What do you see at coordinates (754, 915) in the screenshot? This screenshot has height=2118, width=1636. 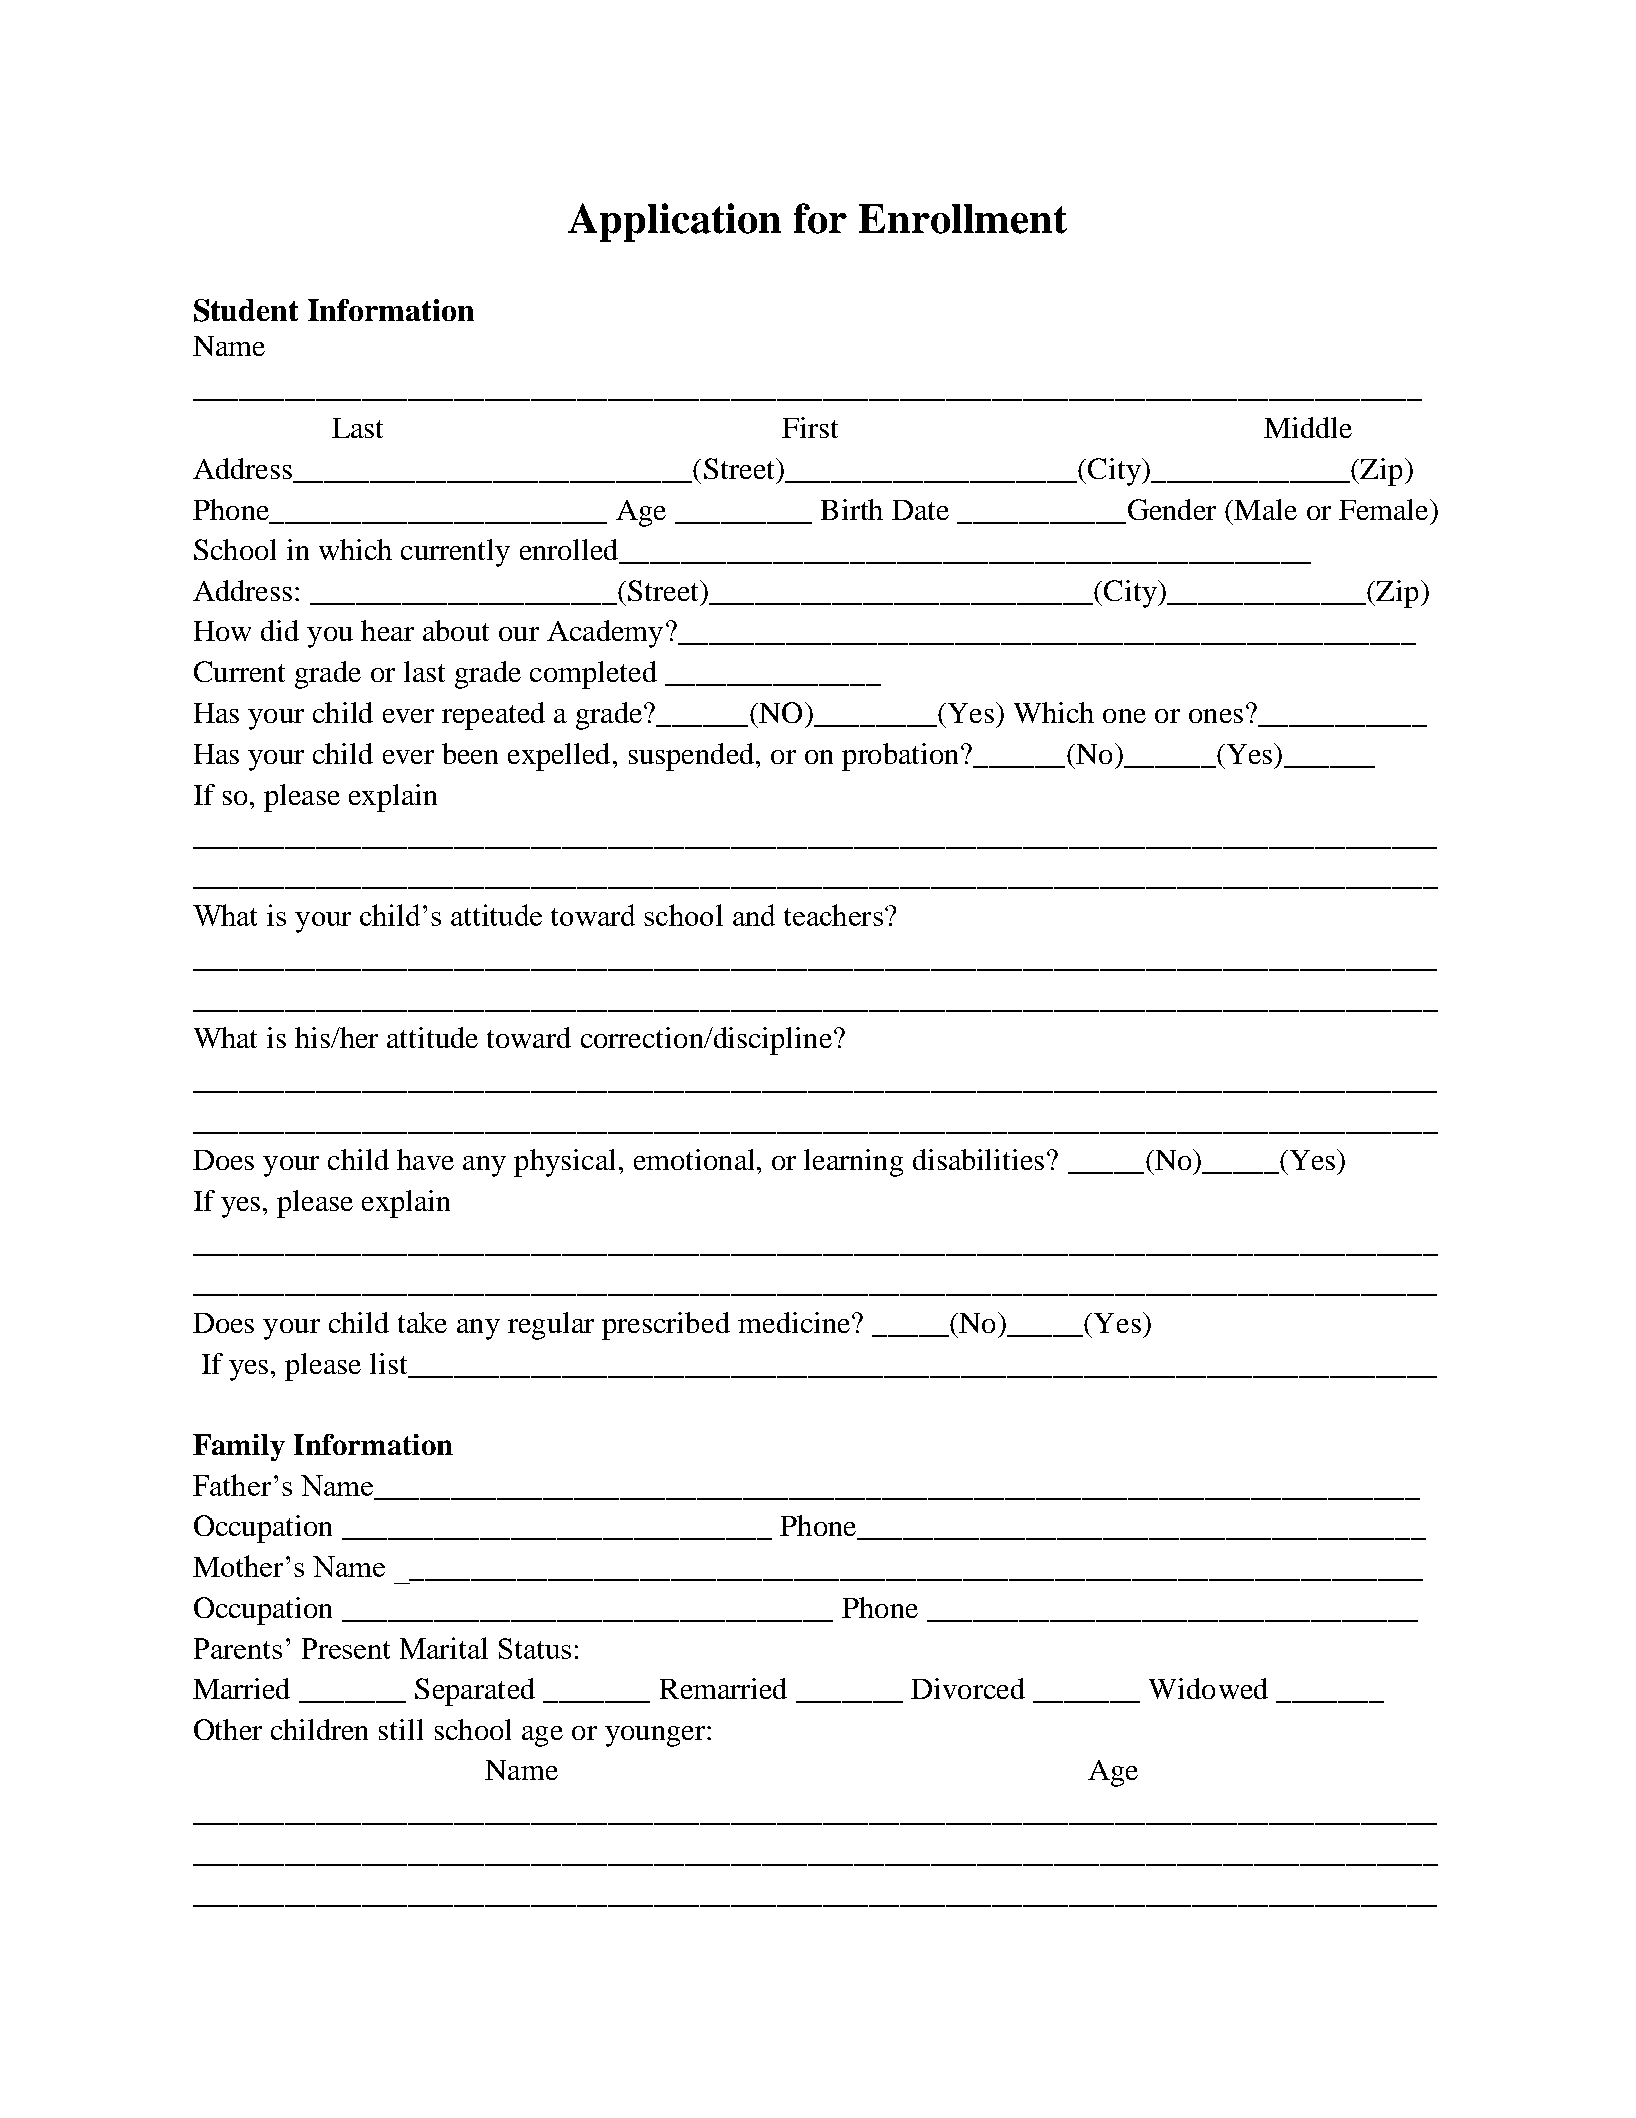 I see `and` at bounding box center [754, 915].
